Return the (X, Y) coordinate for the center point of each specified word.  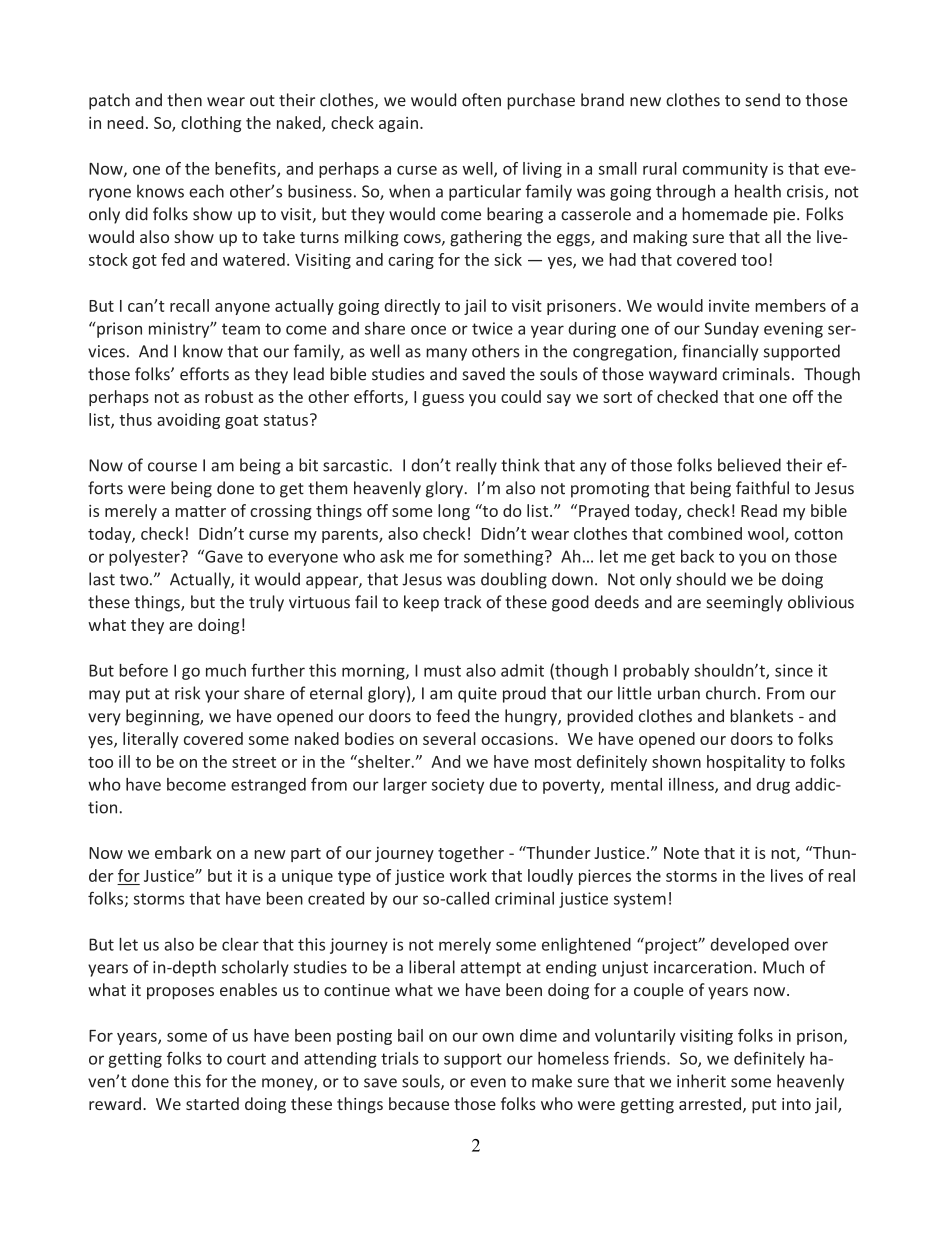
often (481, 100)
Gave (223, 556)
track (462, 602)
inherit (701, 1081)
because (419, 1103)
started (212, 1103)
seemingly (744, 603)
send (762, 100)
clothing (211, 124)
